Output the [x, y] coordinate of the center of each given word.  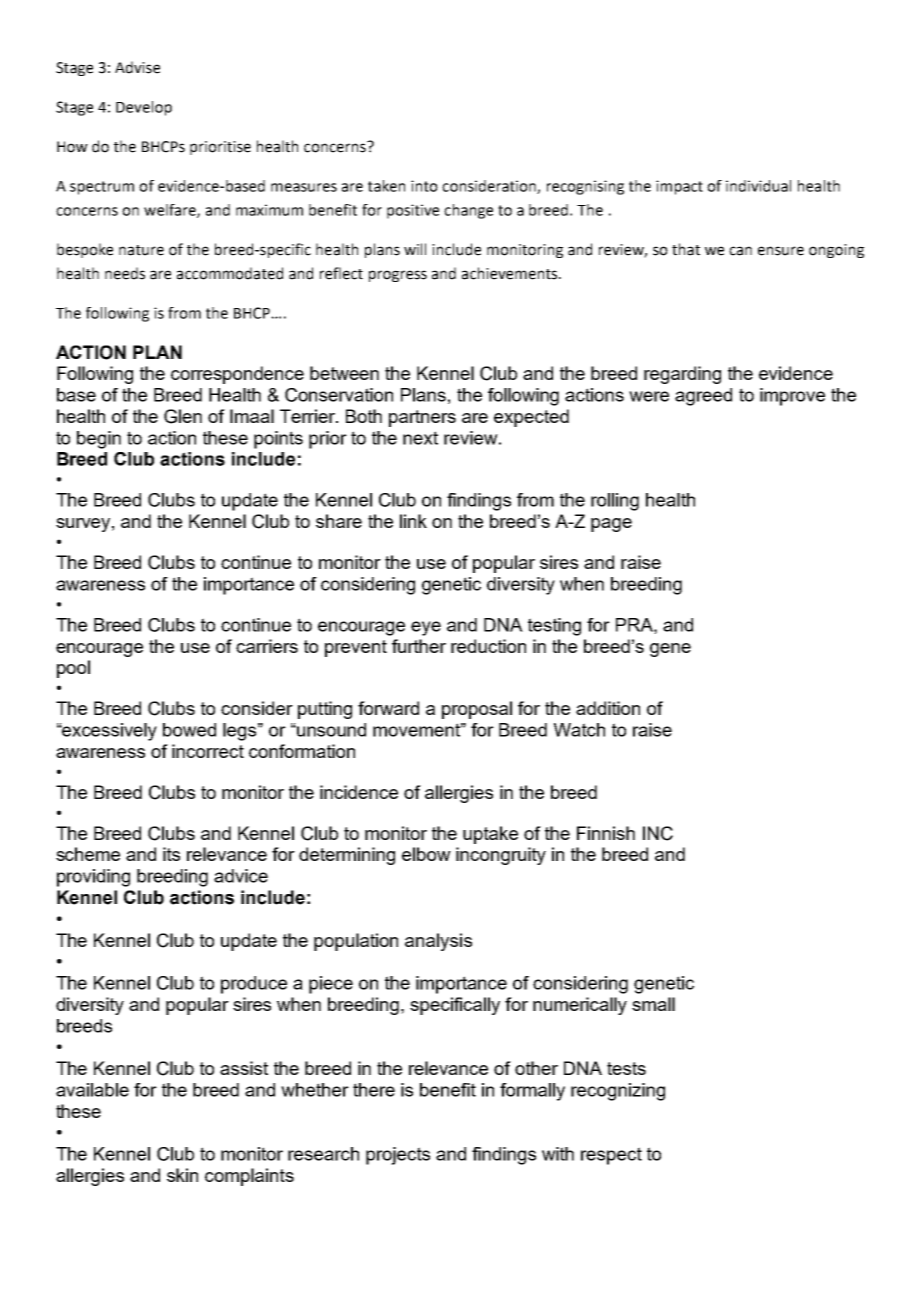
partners [422, 418]
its [171, 854]
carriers [267, 646]
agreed [703, 397]
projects [398, 1156]
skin [182, 1175]
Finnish [606, 833]
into [424, 186]
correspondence [237, 375]
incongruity [501, 856]
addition [608, 708]
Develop [144, 108]
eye [426, 628]
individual [758, 186]
